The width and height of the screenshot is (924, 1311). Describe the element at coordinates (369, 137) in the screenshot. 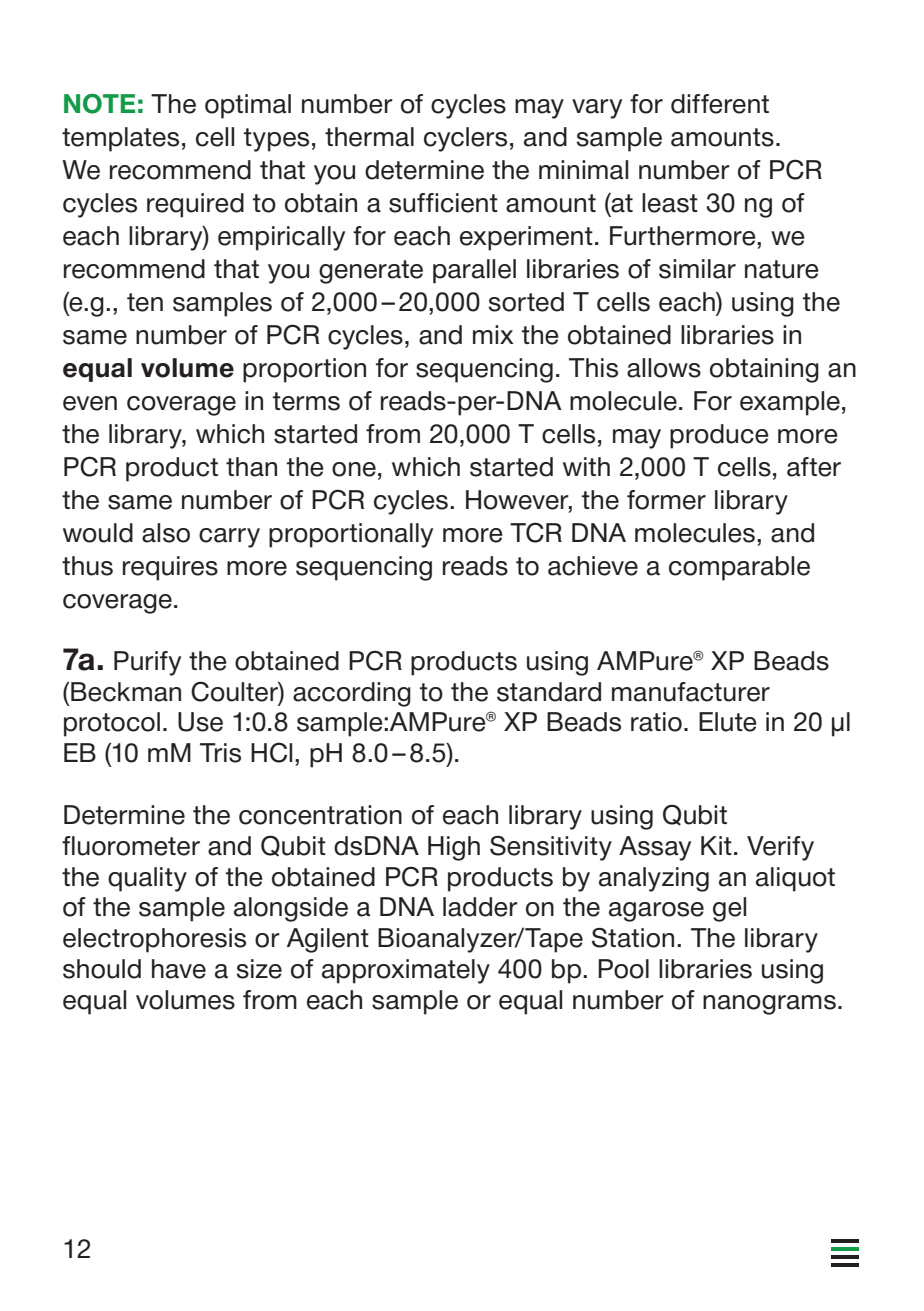

I see `thermal` at that location.
